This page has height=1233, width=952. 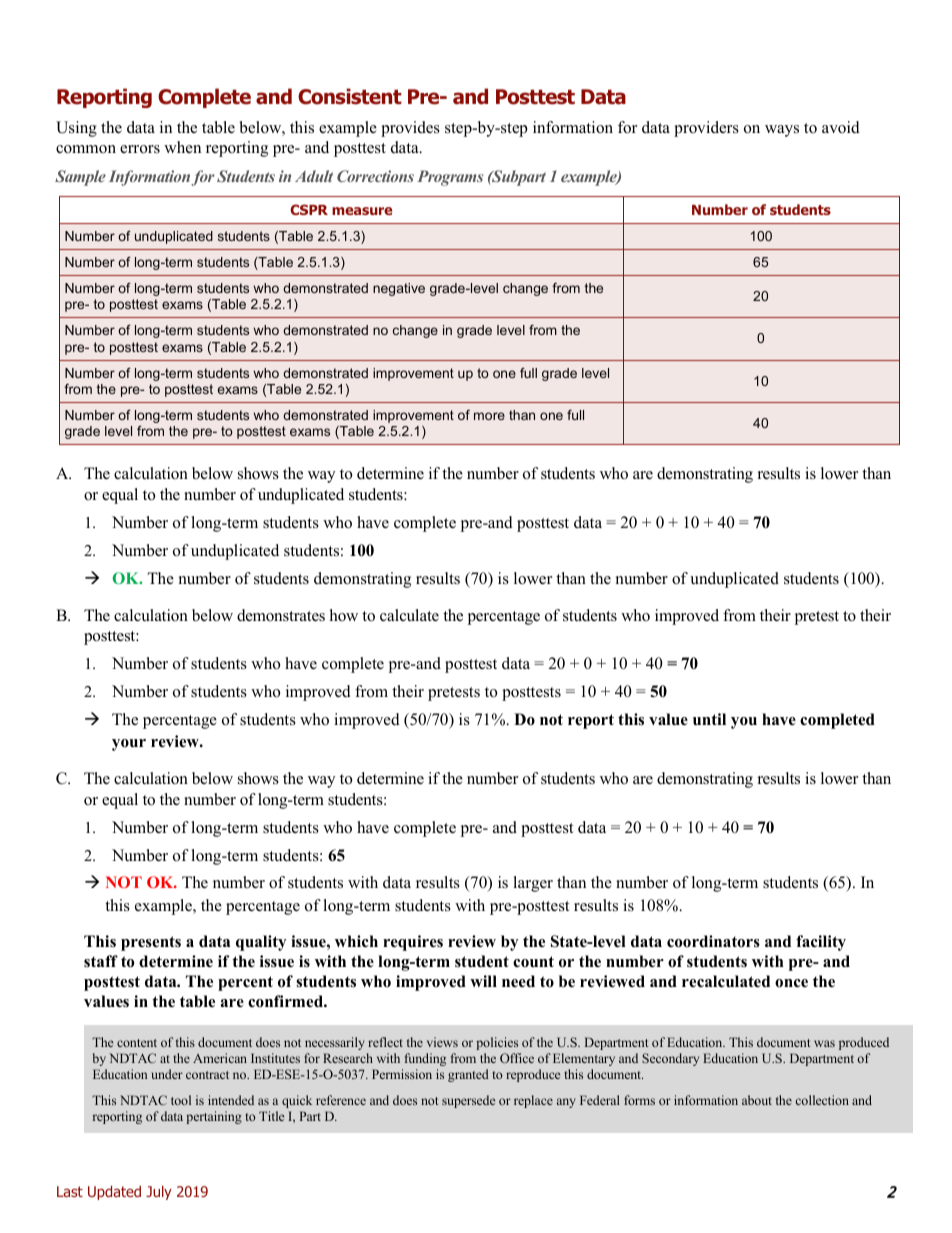 What do you see at coordinates (410, 129) in the page?
I see `provides` at bounding box center [410, 129].
